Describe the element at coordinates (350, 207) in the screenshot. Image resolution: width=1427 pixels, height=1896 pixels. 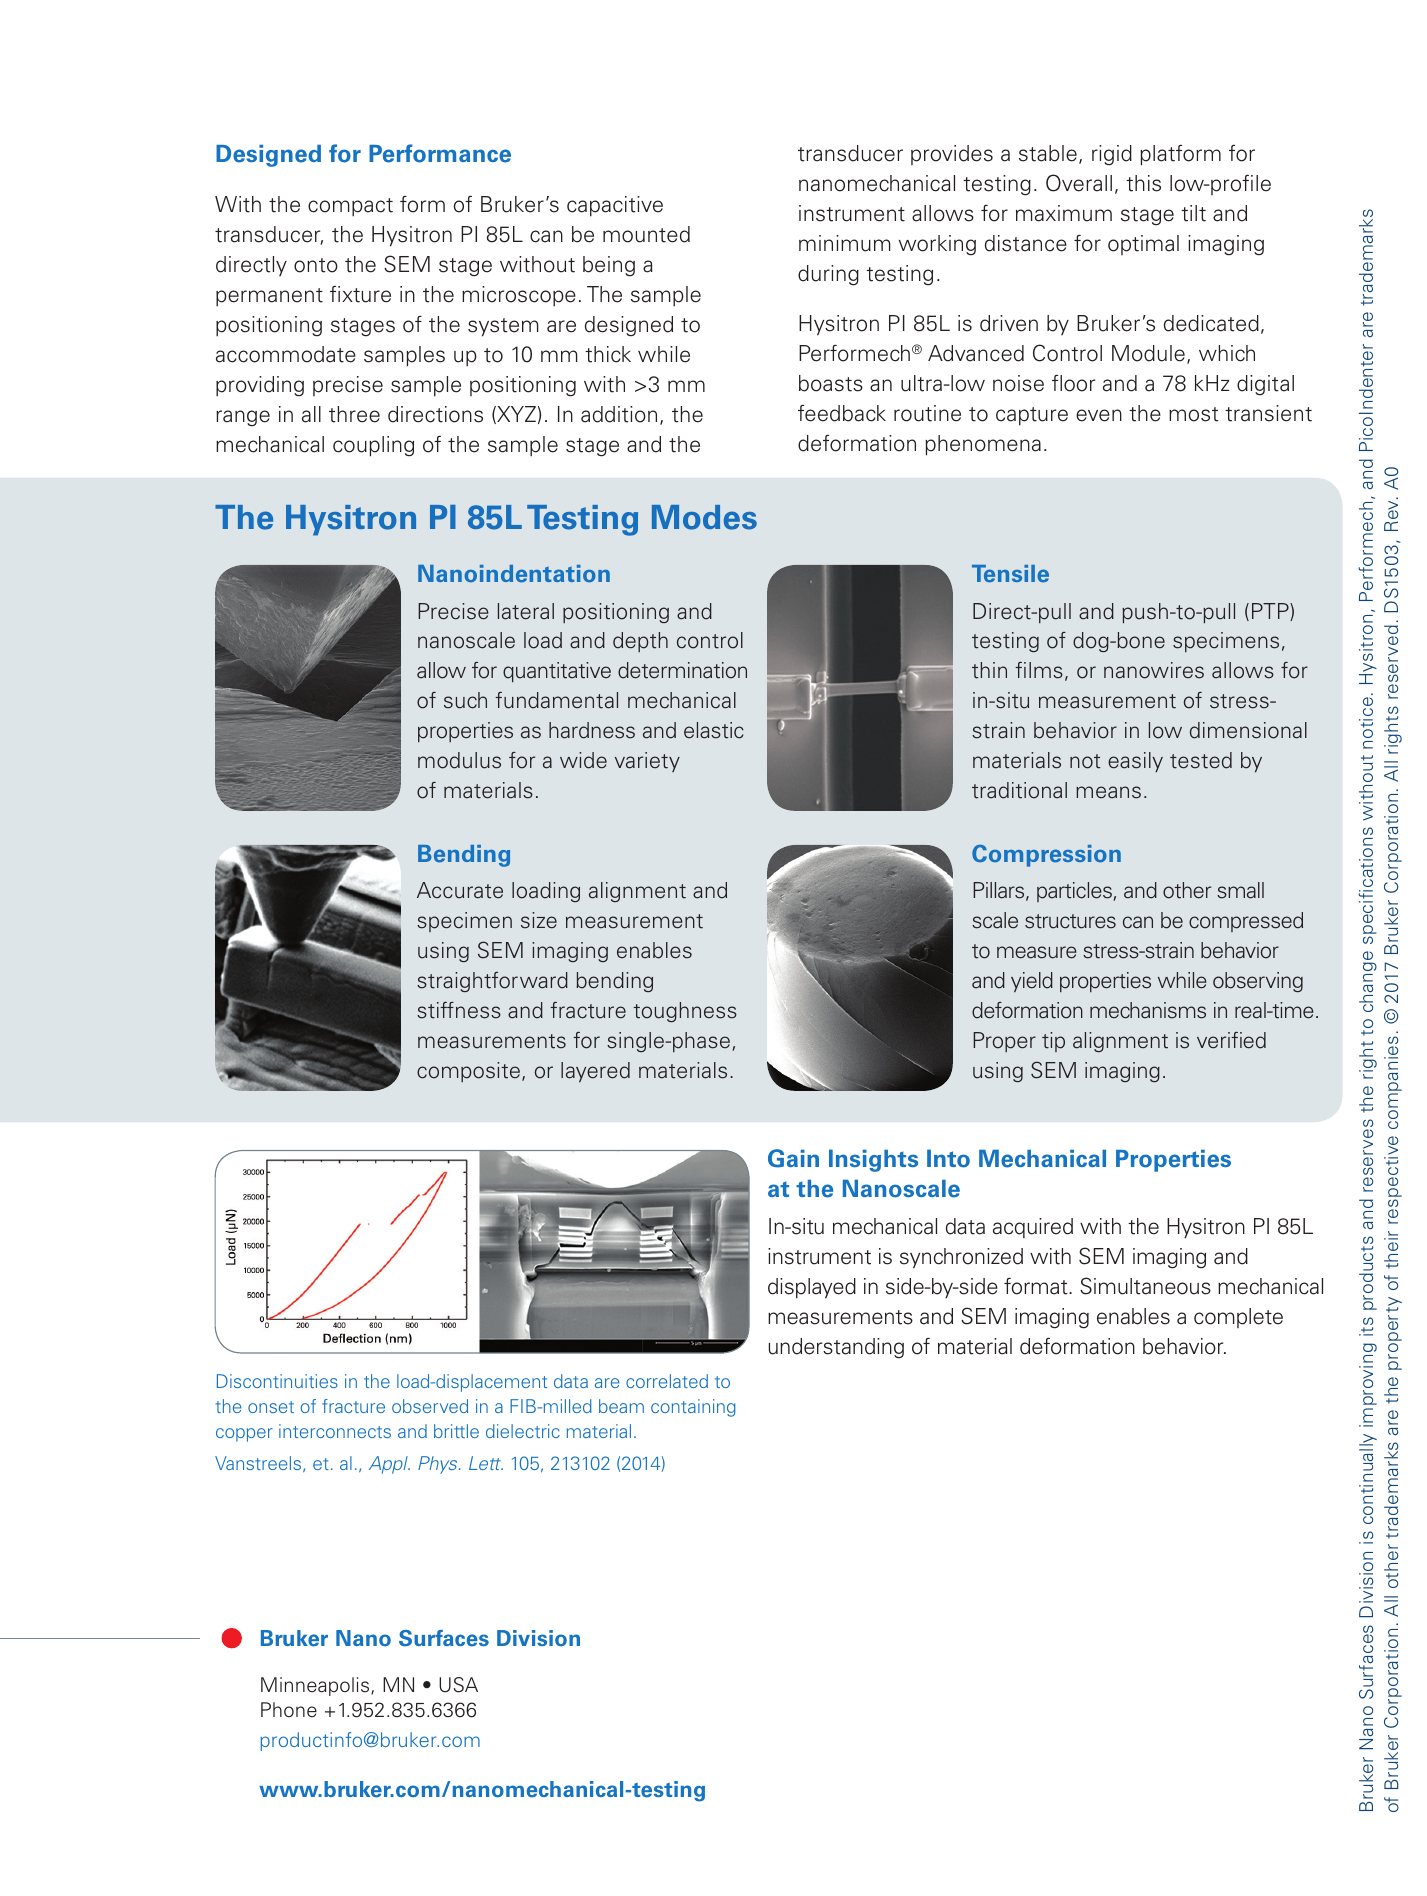
I see `compact` at that location.
